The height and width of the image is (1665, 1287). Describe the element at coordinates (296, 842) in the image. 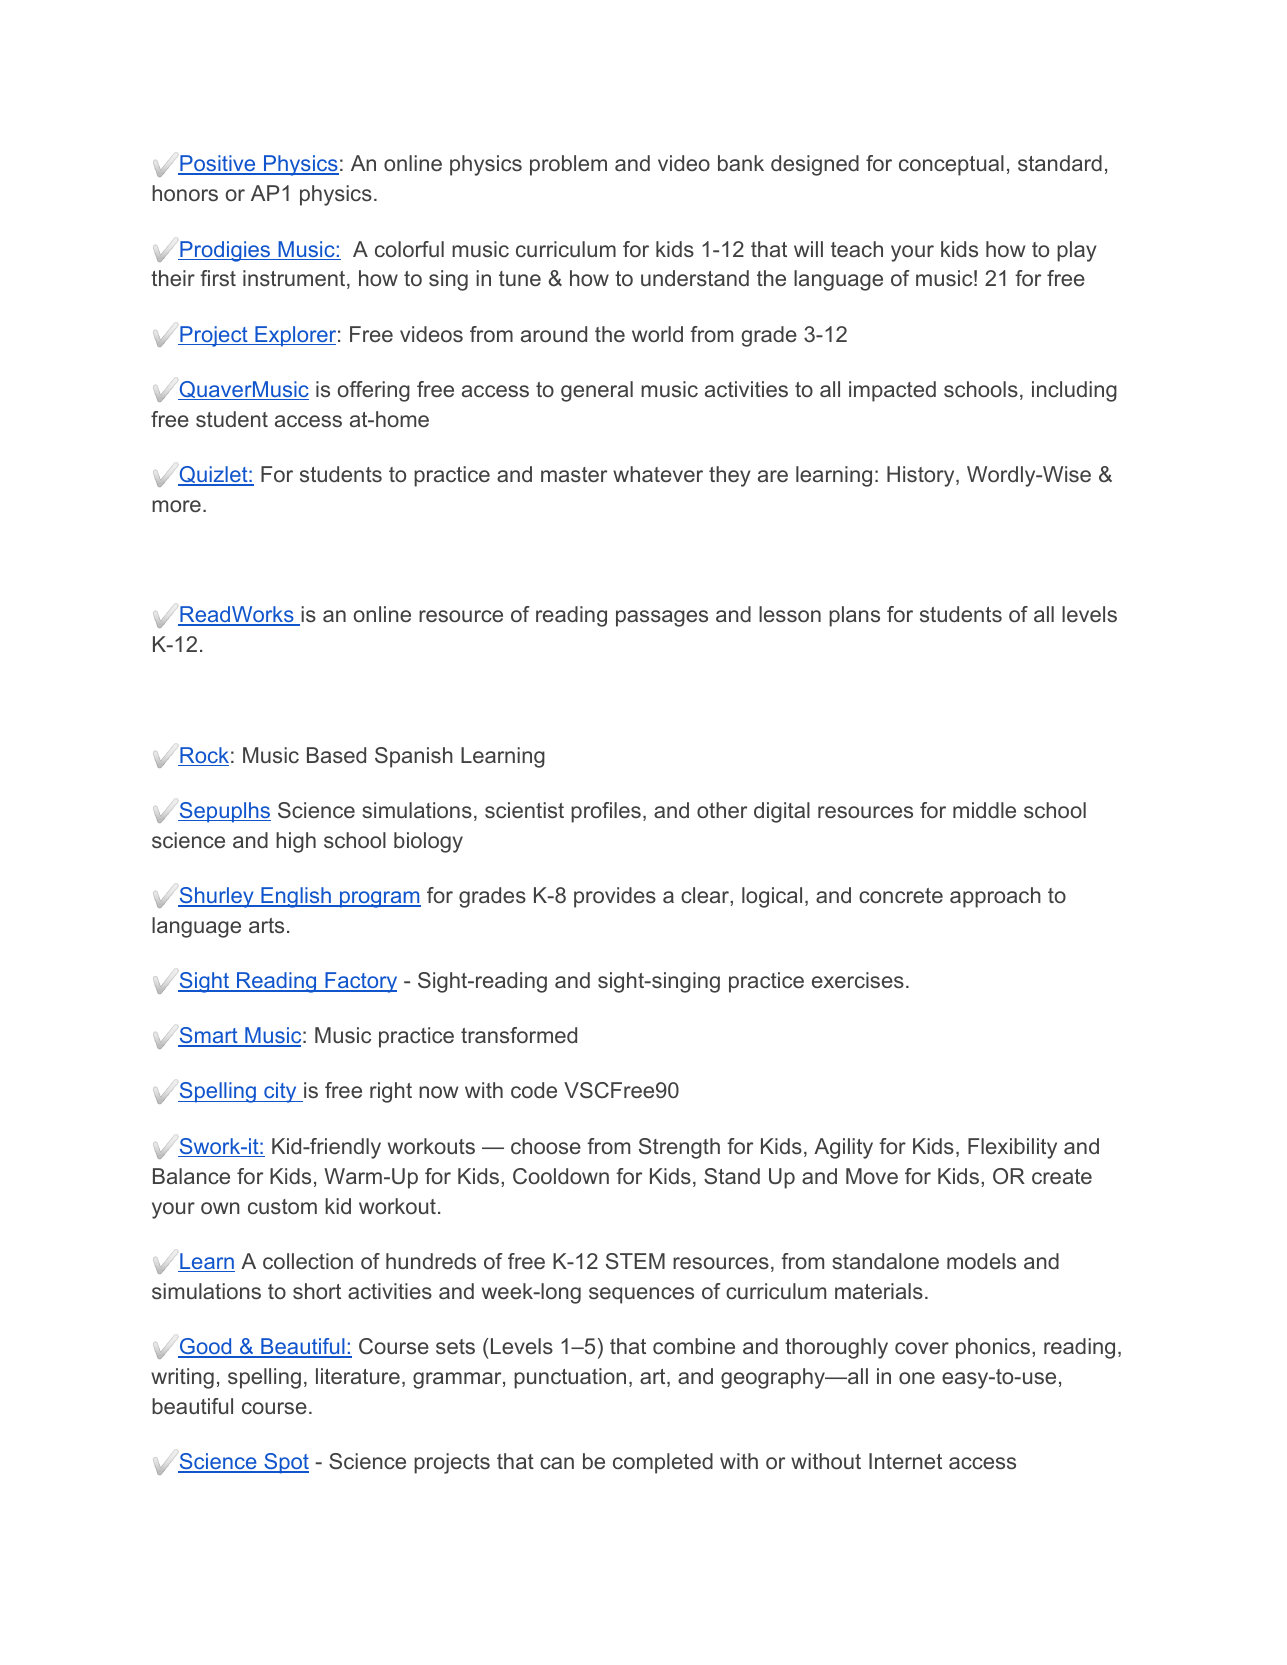

I see `high` at that location.
